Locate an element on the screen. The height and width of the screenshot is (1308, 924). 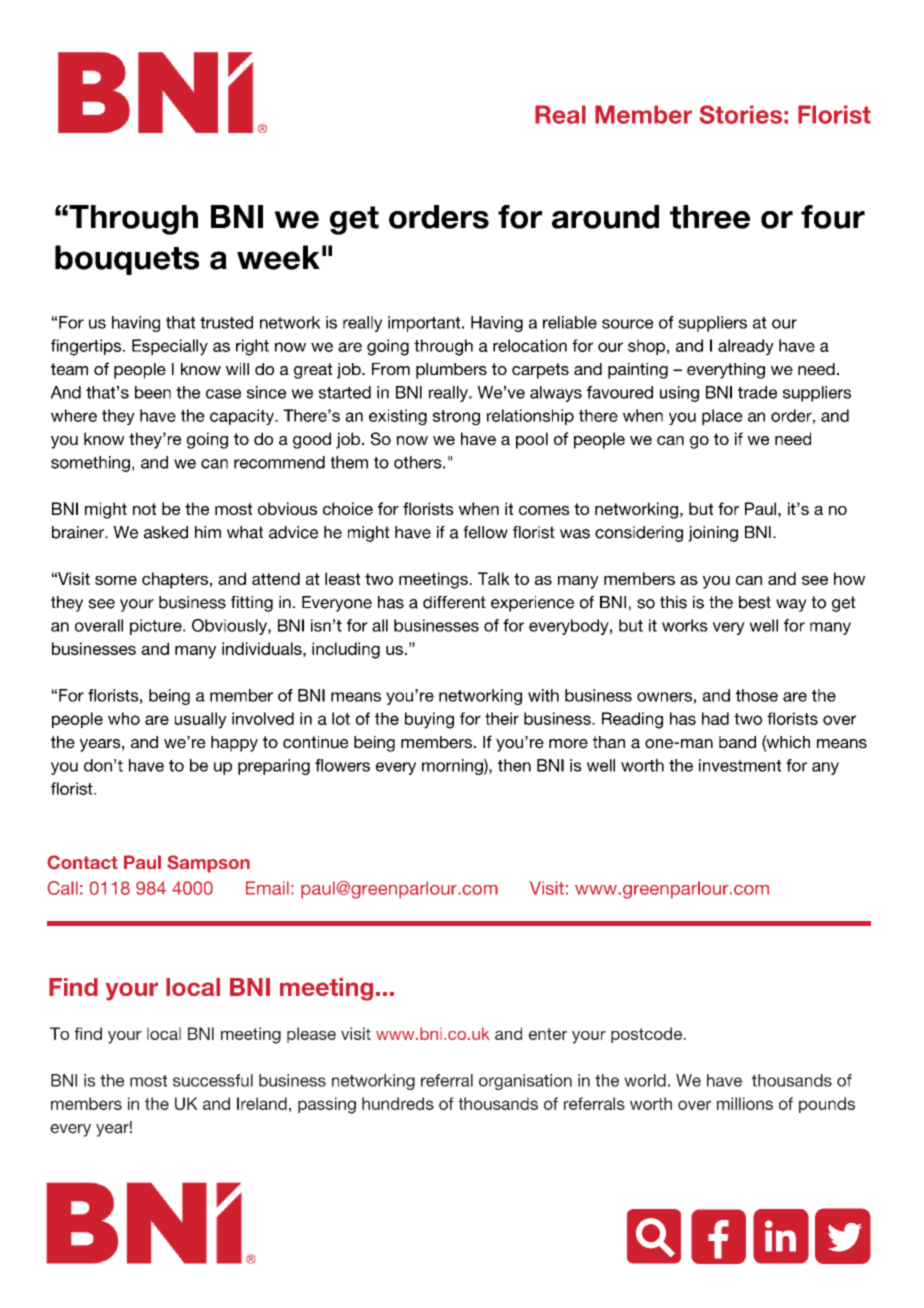
successful is located at coordinates (213, 1080).
